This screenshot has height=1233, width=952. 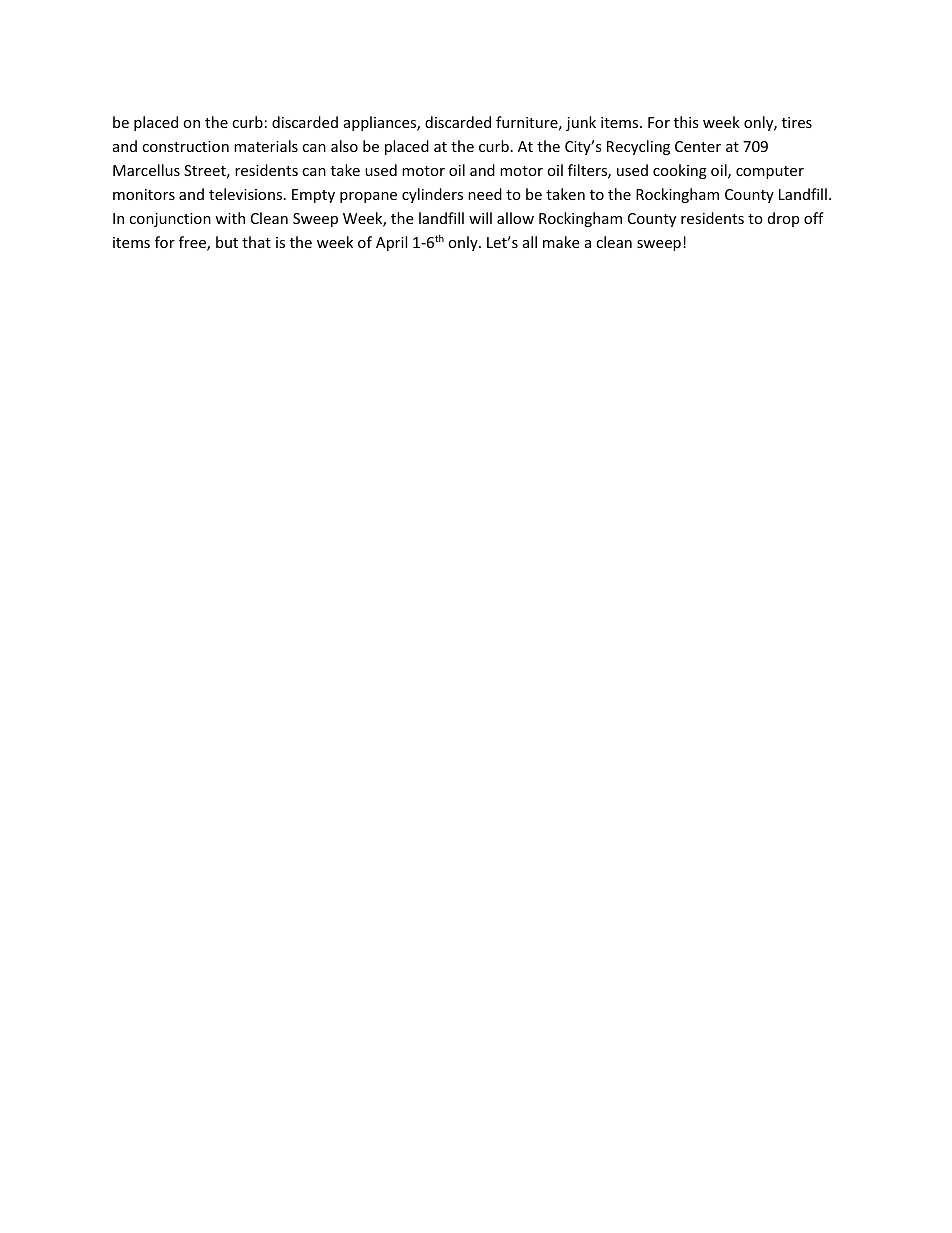 What do you see at coordinates (227, 242) in the screenshot?
I see `but` at bounding box center [227, 242].
